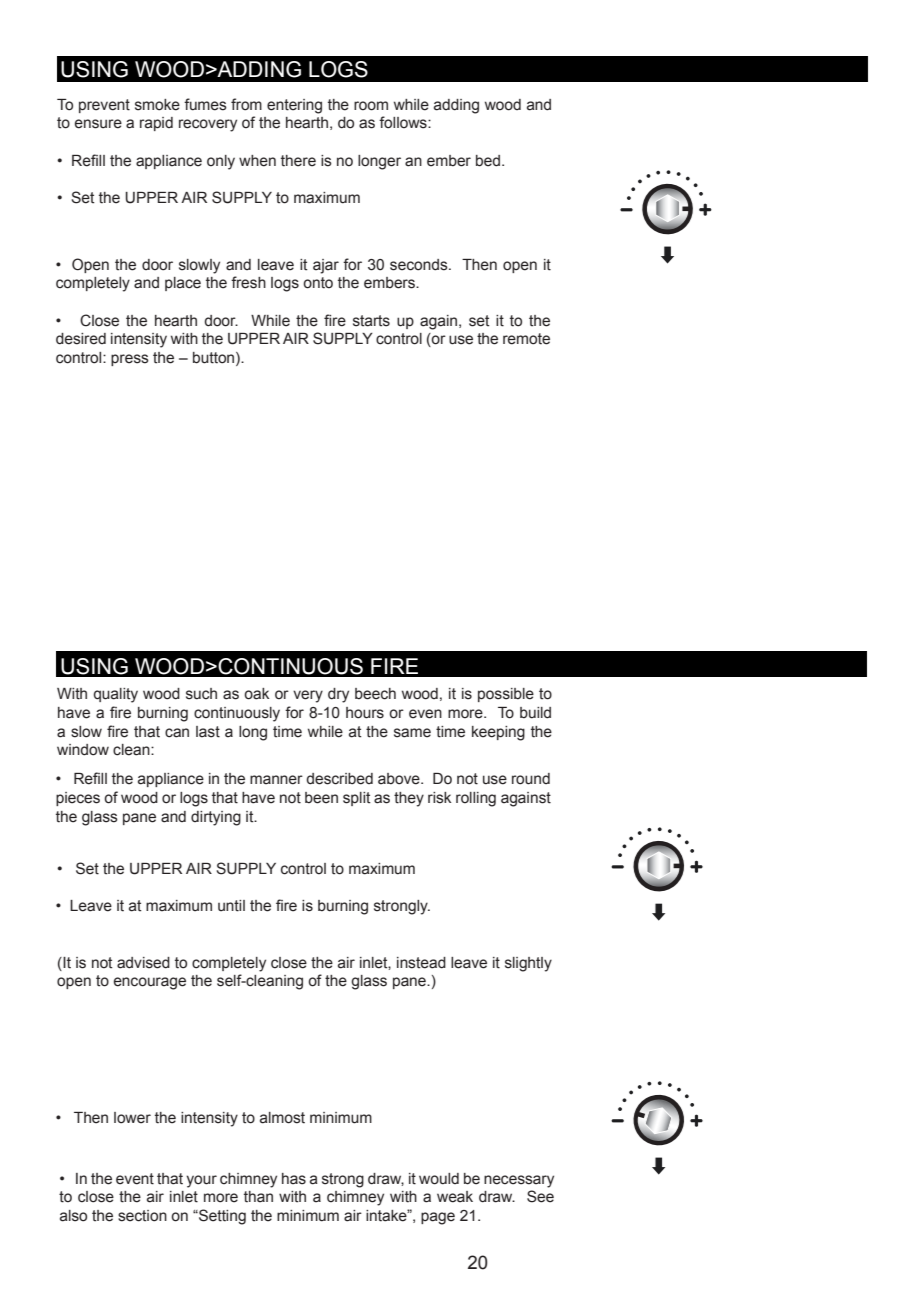 The image size is (924, 1308). I want to click on has, so click(294, 1179).
